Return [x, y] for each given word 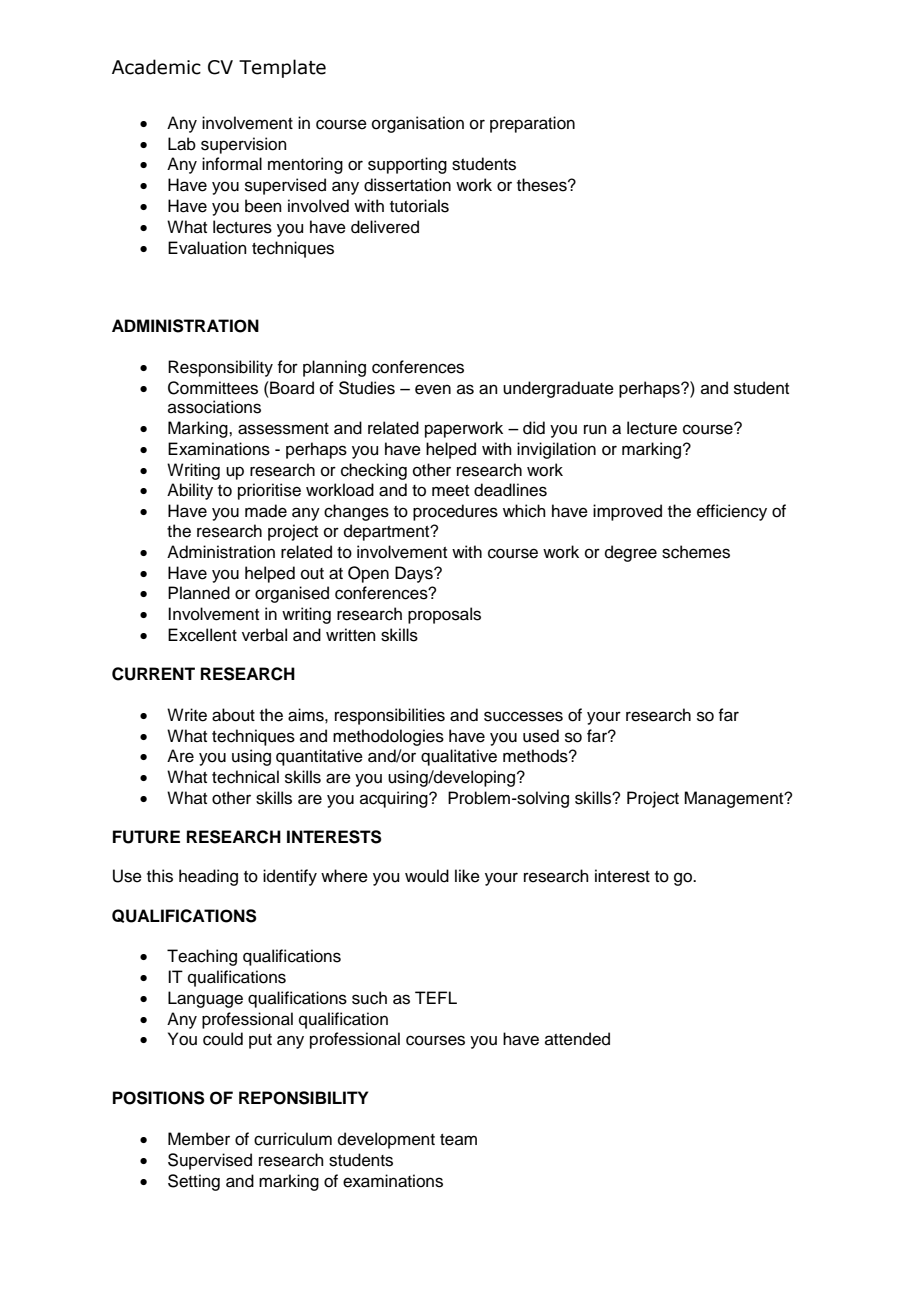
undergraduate [558, 389]
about [233, 715]
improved [627, 512]
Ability [190, 491]
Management [735, 799]
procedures [455, 512]
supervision [244, 145]
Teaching [202, 957]
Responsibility [220, 368]
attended [577, 1039]
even [433, 389]
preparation [532, 124]
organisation [418, 124]
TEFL [436, 997]
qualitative [459, 757]
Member [199, 1139]
